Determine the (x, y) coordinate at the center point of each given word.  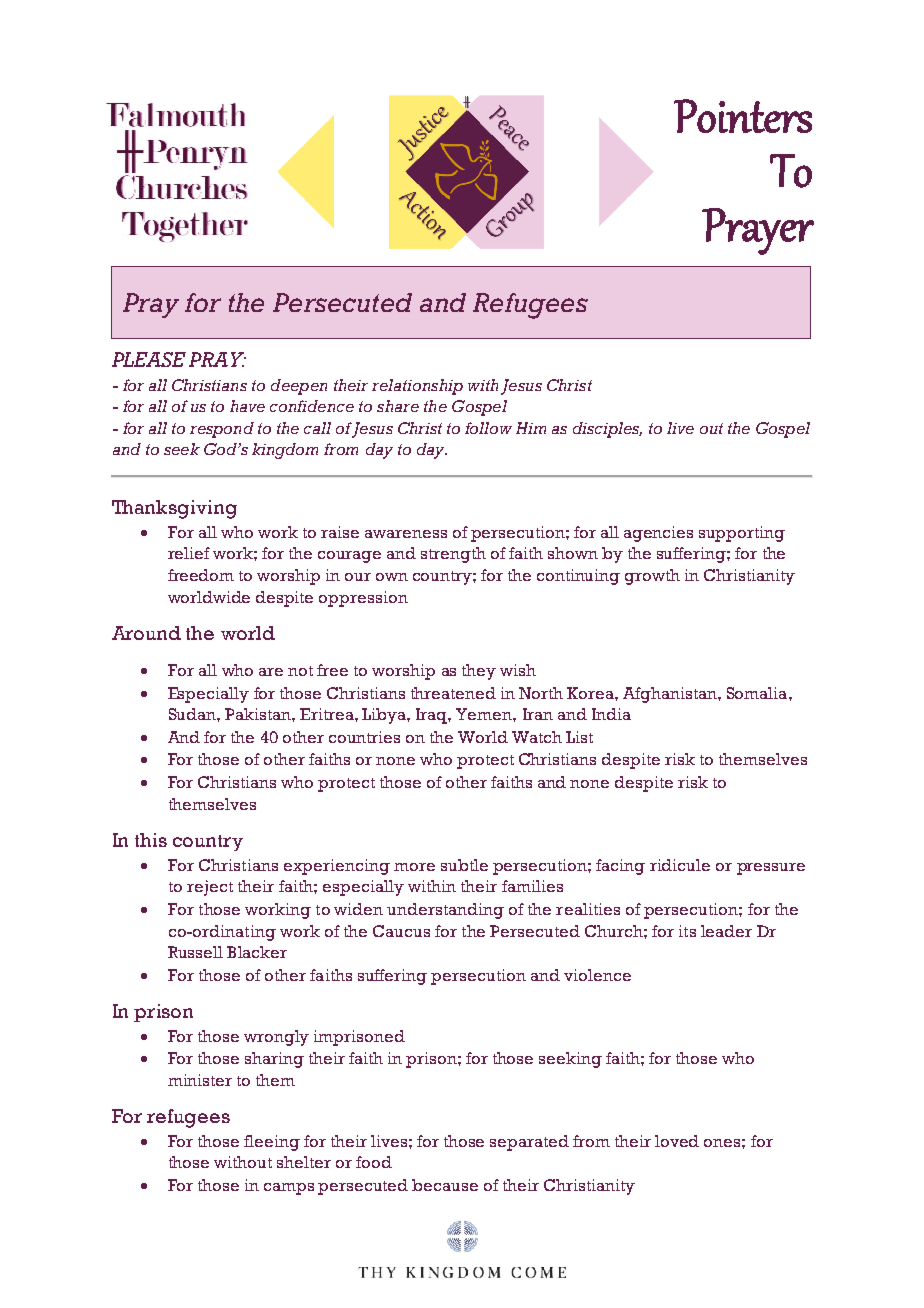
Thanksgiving (174, 509)
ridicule (680, 865)
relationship (417, 387)
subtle (464, 865)
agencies (658, 534)
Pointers (743, 116)
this (151, 840)
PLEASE (149, 359)
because (445, 1185)
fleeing (272, 1143)
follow (488, 428)
